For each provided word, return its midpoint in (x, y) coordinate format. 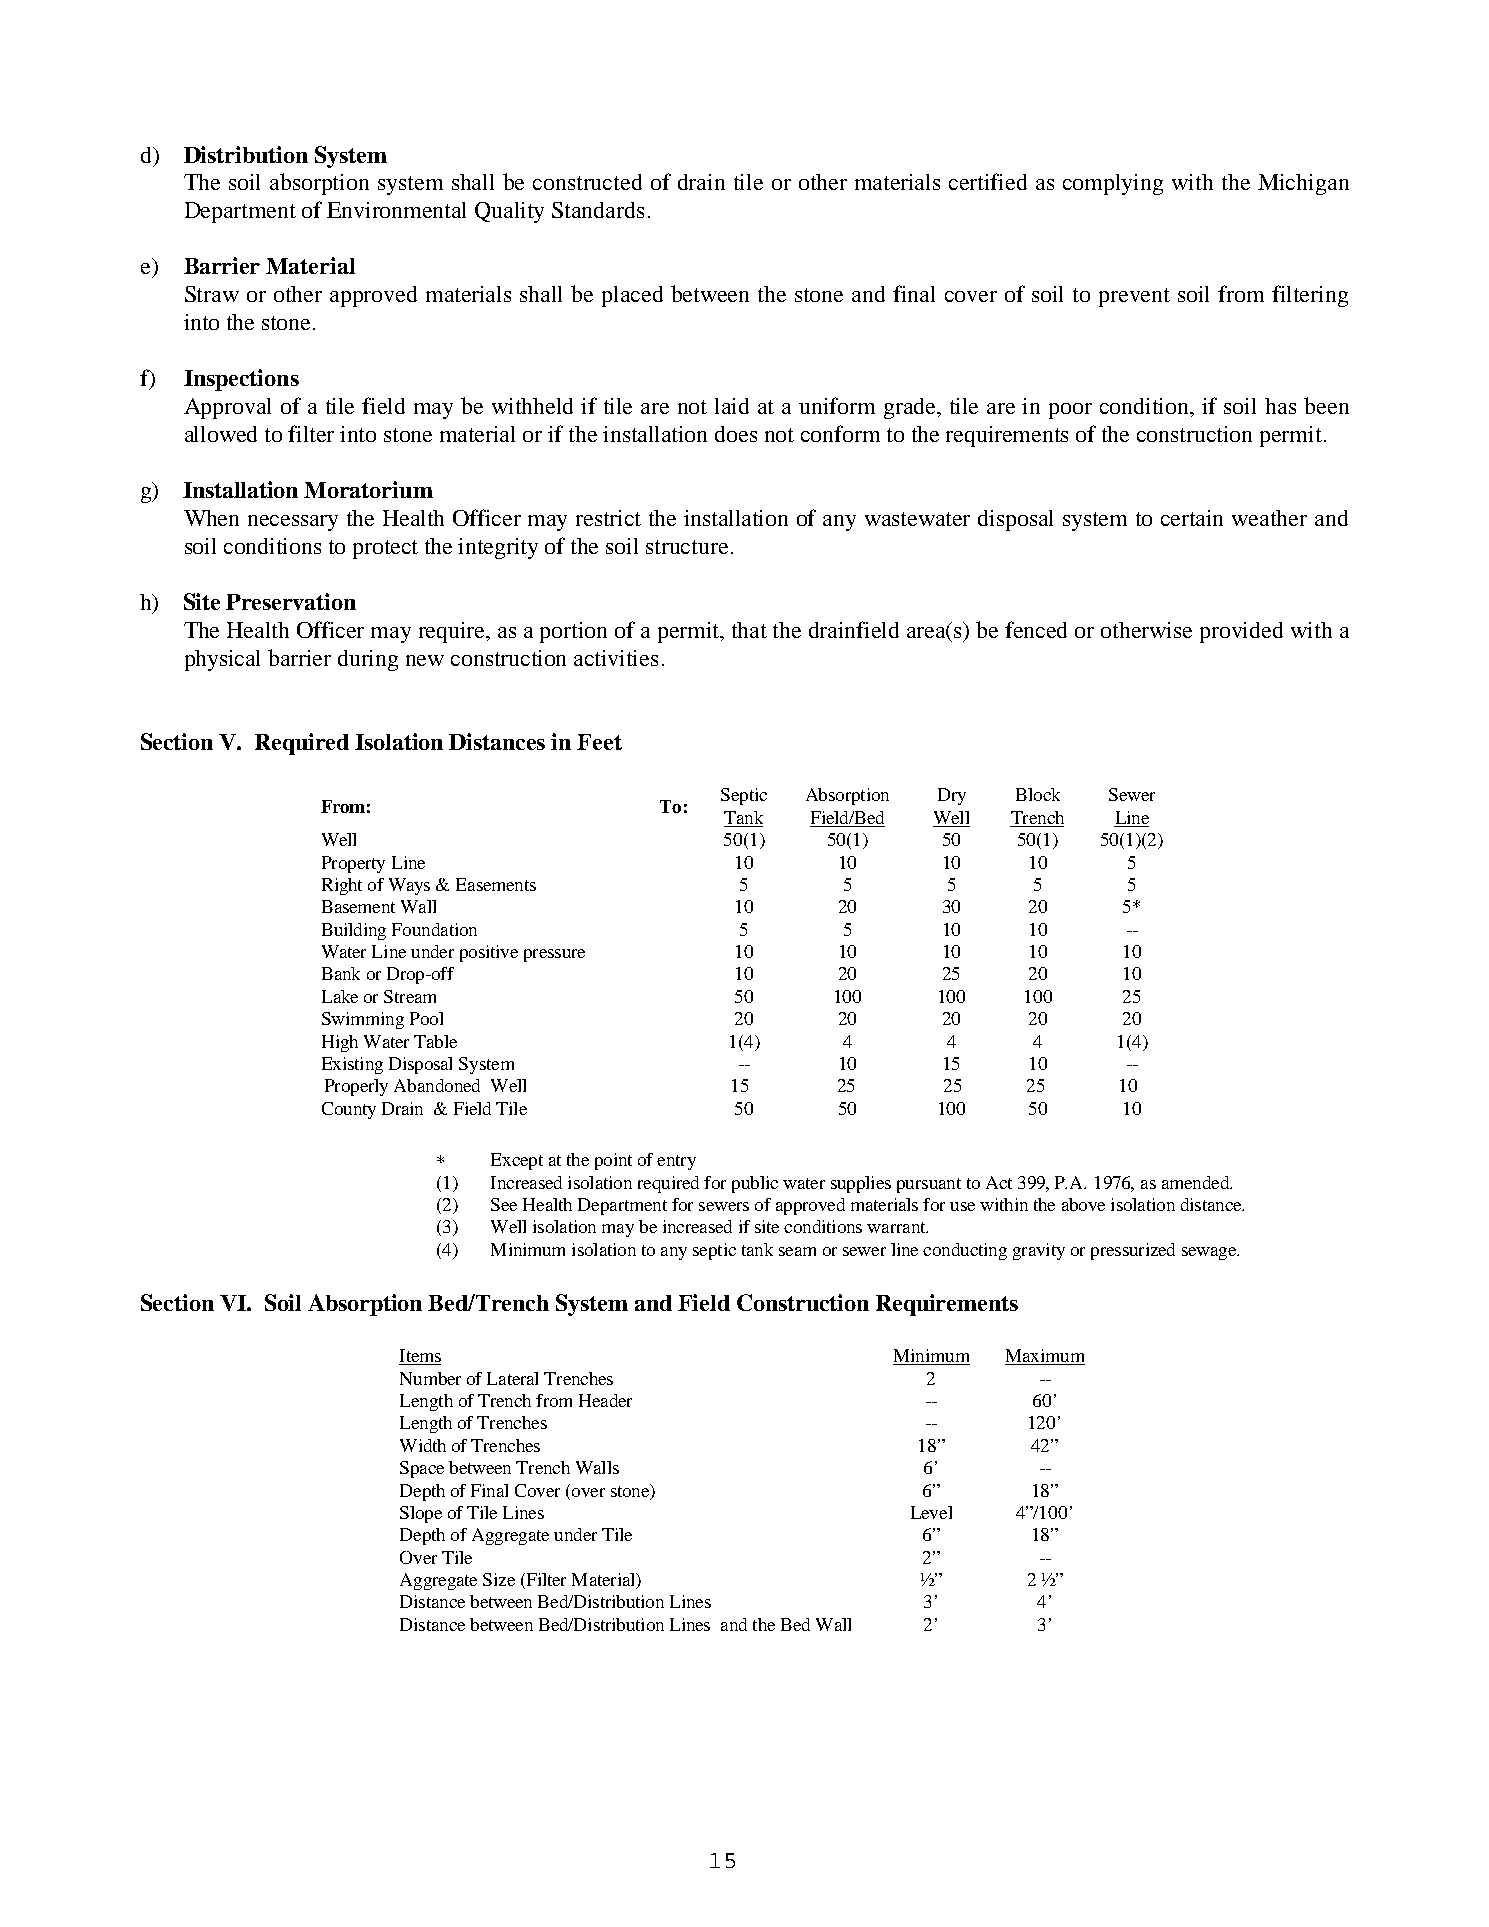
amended (1197, 1182)
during (368, 660)
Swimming (363, 1020)
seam (797, 1251)
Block (1038, 794)
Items (420, 1357)
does (736, 434)
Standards (598, 210)
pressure (554, 955)
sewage (1210, 1253)
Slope (421, 1514)
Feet (599, 742)
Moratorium (368, 489)
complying (1113, 184)
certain (1192, 518)
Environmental (396, 210)
